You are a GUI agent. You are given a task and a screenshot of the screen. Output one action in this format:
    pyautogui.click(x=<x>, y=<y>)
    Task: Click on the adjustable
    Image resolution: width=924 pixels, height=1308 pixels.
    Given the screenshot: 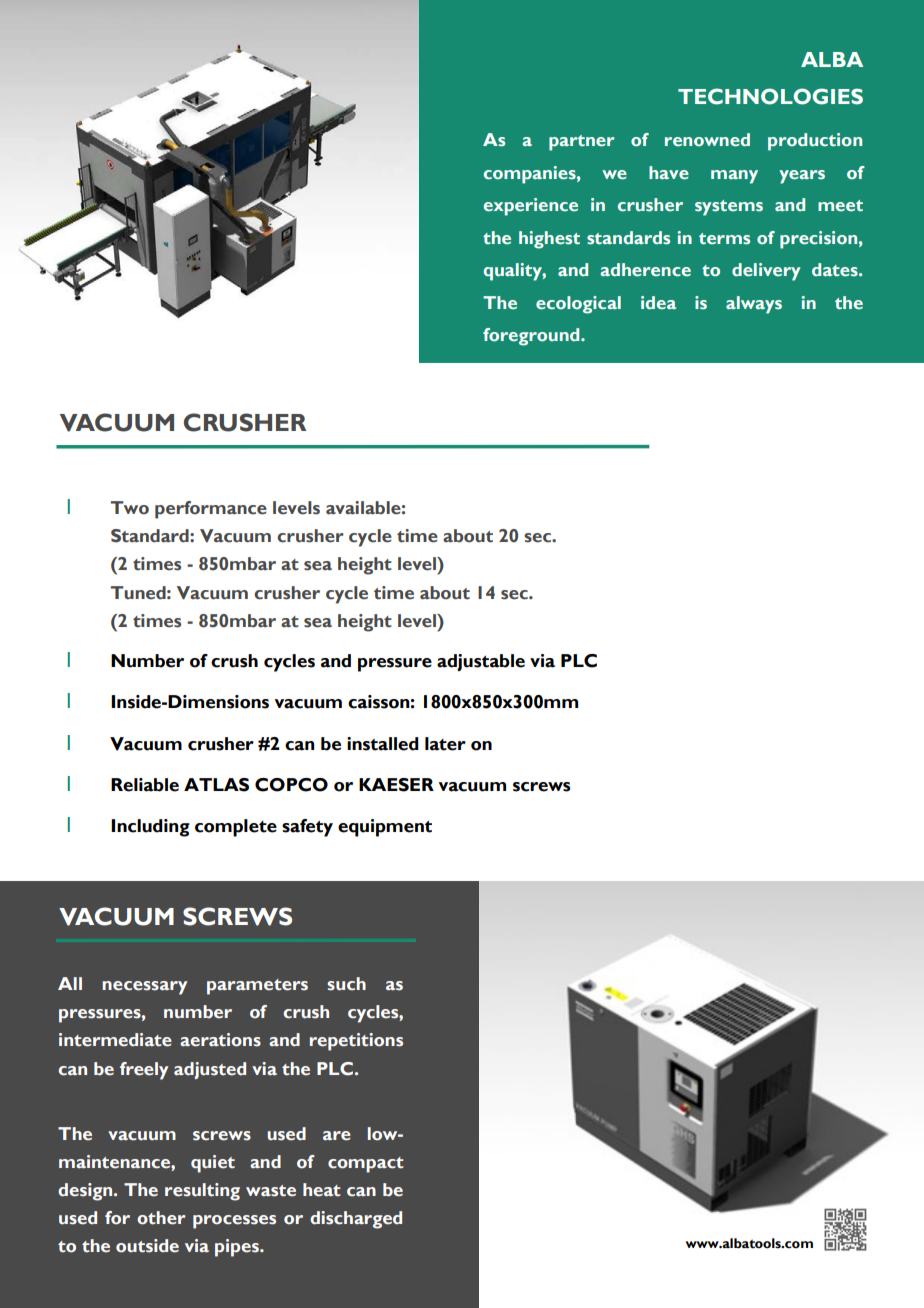 What is the action you would take?
    pyautogui.click(x=481, y=663)
